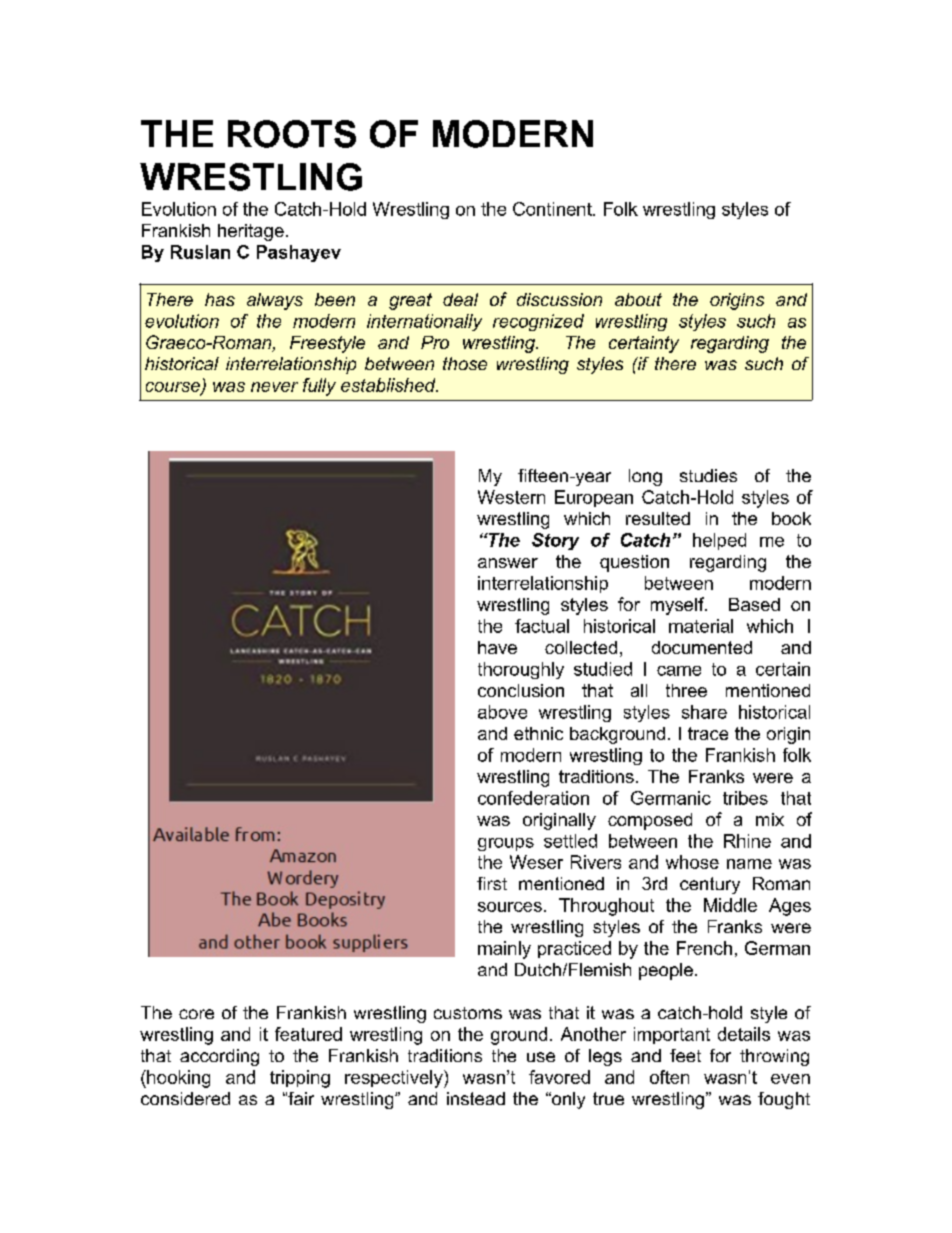  I want to click on never, so click(274, 387).
